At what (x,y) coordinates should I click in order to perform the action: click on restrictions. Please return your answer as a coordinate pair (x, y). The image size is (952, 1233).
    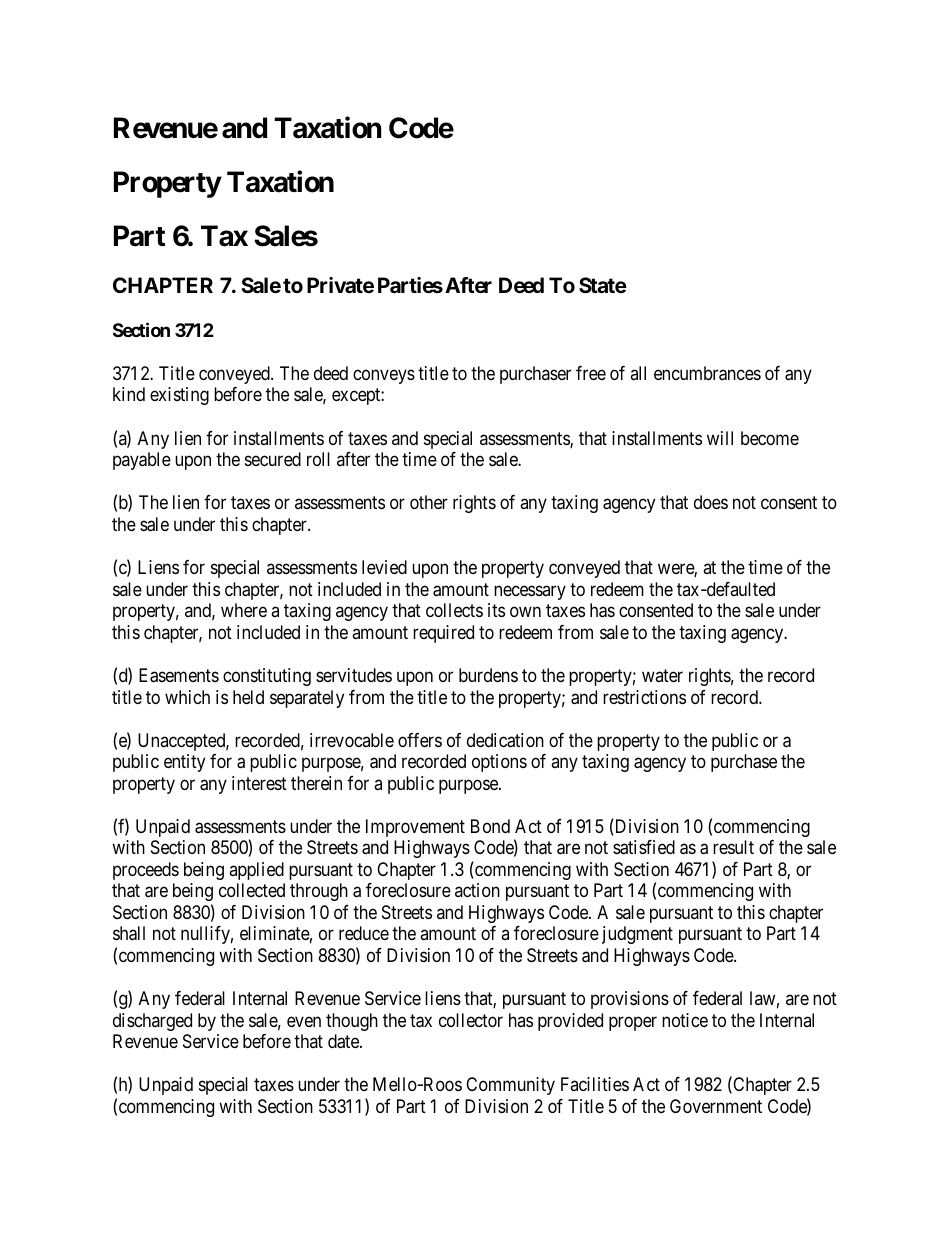
    Looking at the image, I should click on (644, 697).
